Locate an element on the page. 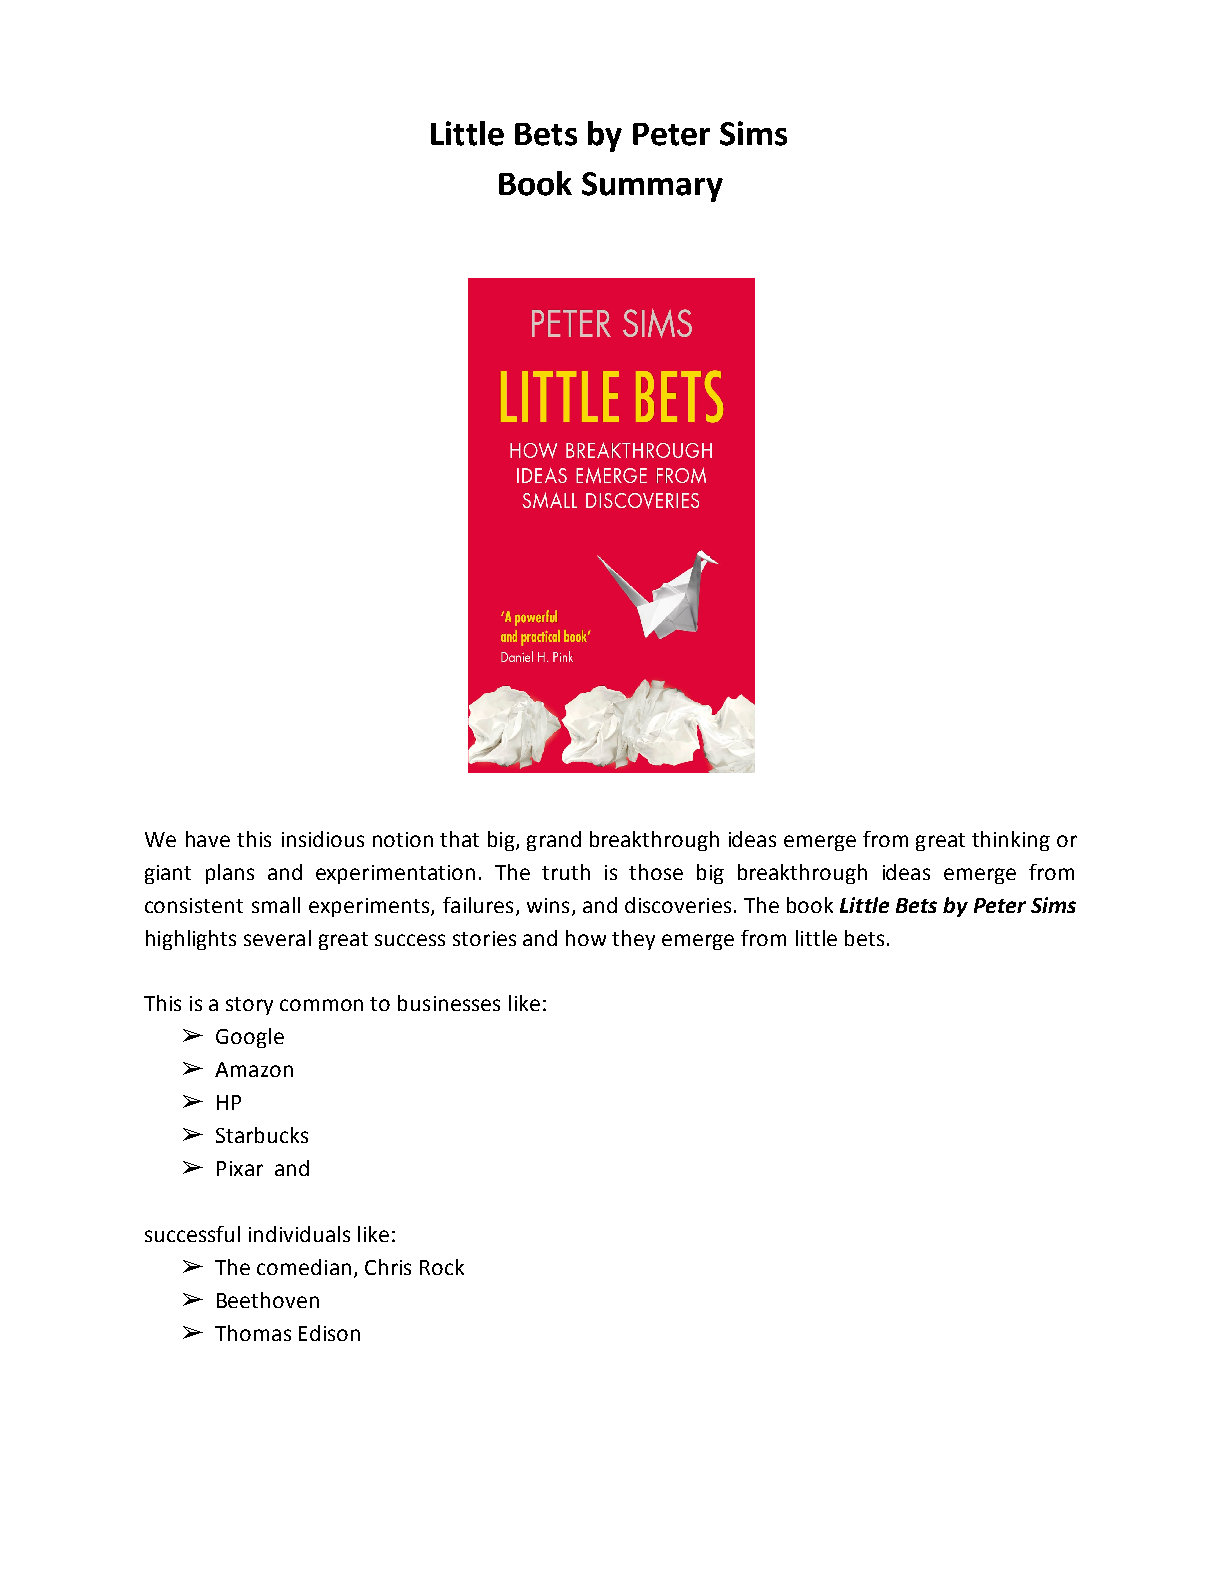 Image resolution: width=1221 pixels, height=1580 pixels. that is located at coordinates (459, 839).
